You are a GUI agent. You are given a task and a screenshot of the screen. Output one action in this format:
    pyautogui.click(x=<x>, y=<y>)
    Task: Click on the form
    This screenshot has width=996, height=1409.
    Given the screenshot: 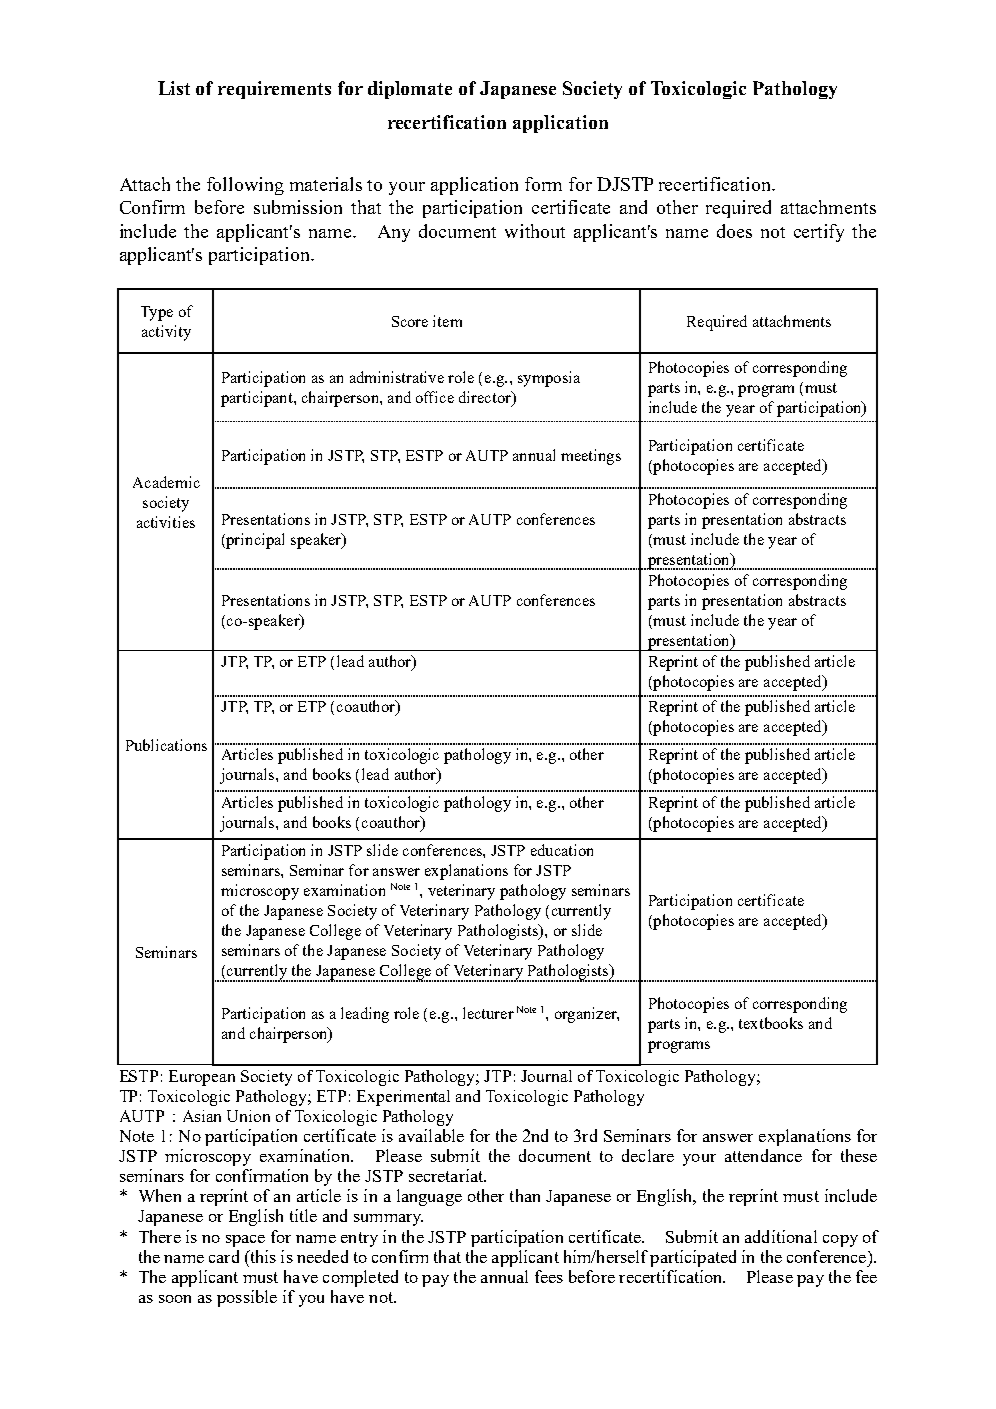 What is the action you would take?
    pyautogui.click(x=543, y=184)
